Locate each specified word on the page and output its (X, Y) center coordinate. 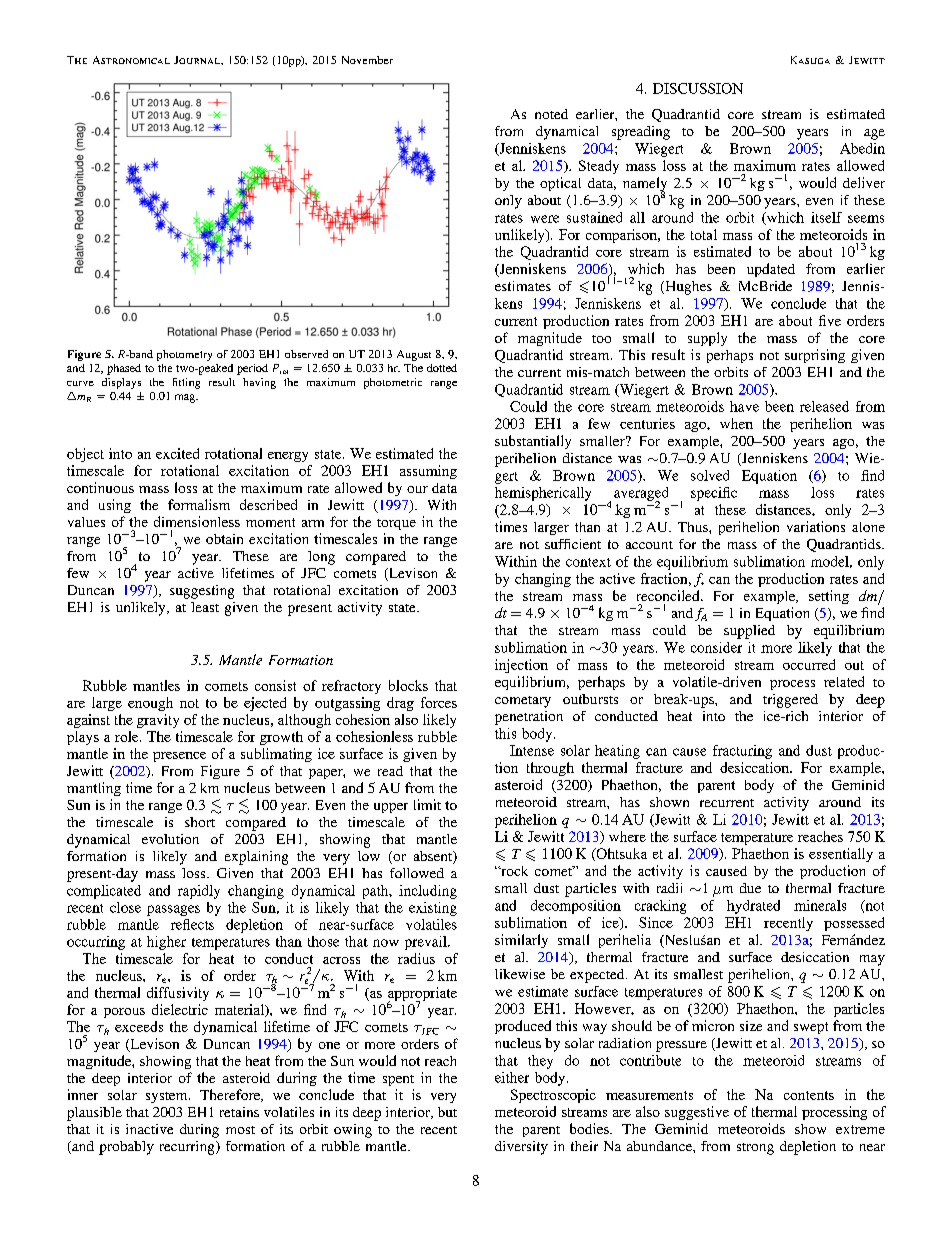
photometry (184, 355)
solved (710, 475)
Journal (198, 60)
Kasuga (810, 60)
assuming (428, 472)
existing (433, 909)
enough (150, 704)
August (414, 355)
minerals (820, 905)
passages (173, 910)
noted (551, 114)
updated (771, 270)
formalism (199, 504)
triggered (790, 701)
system (168, 1097)
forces (439, 702)
